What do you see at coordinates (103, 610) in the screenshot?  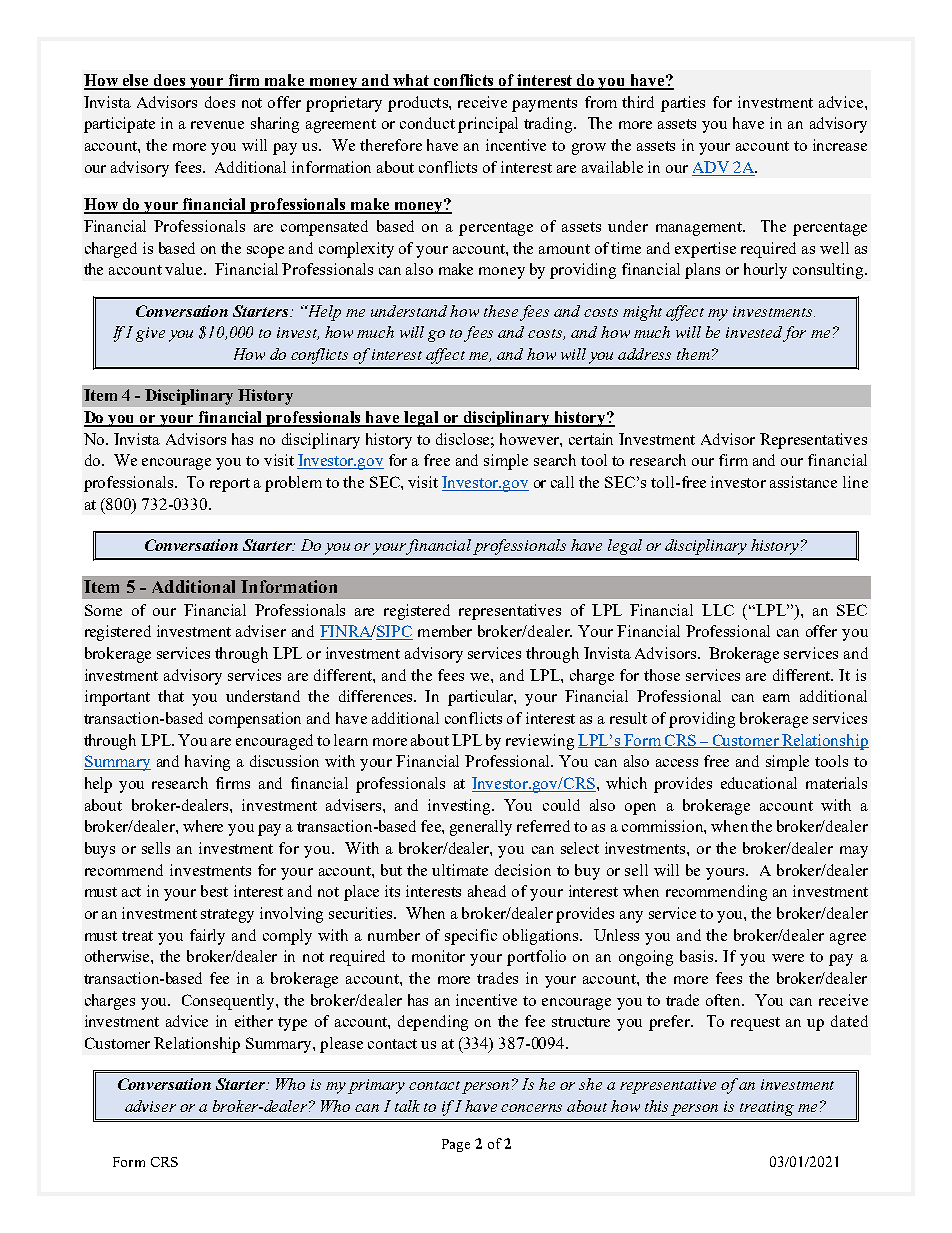 I see `Some` at bounding box center [103, 610].
